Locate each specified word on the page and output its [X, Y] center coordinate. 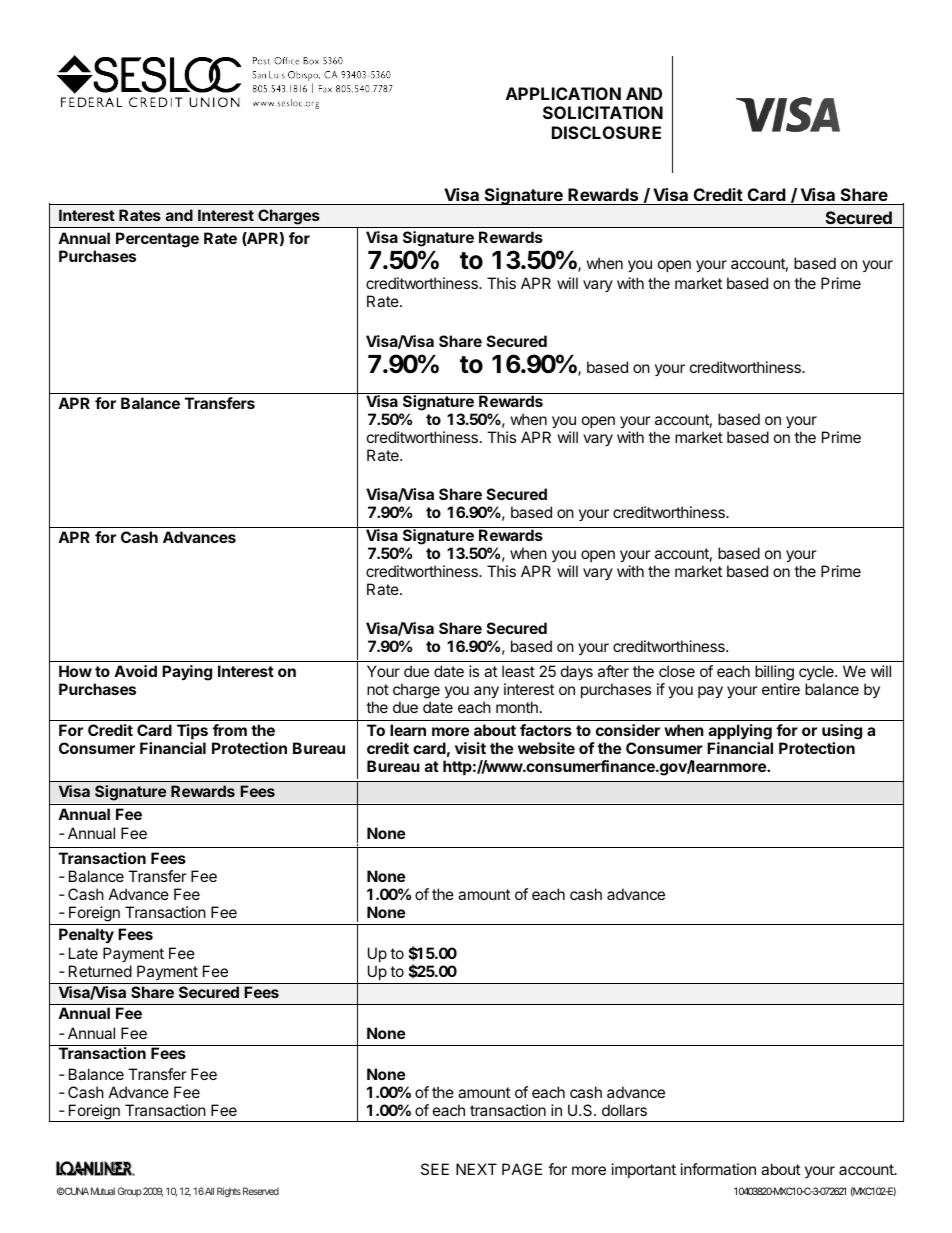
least [518, 671]
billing [774, 674]
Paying [187, 673]
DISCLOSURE [606, 132]
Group [130, 1192]
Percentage [157, 240]
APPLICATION [563, 93]
